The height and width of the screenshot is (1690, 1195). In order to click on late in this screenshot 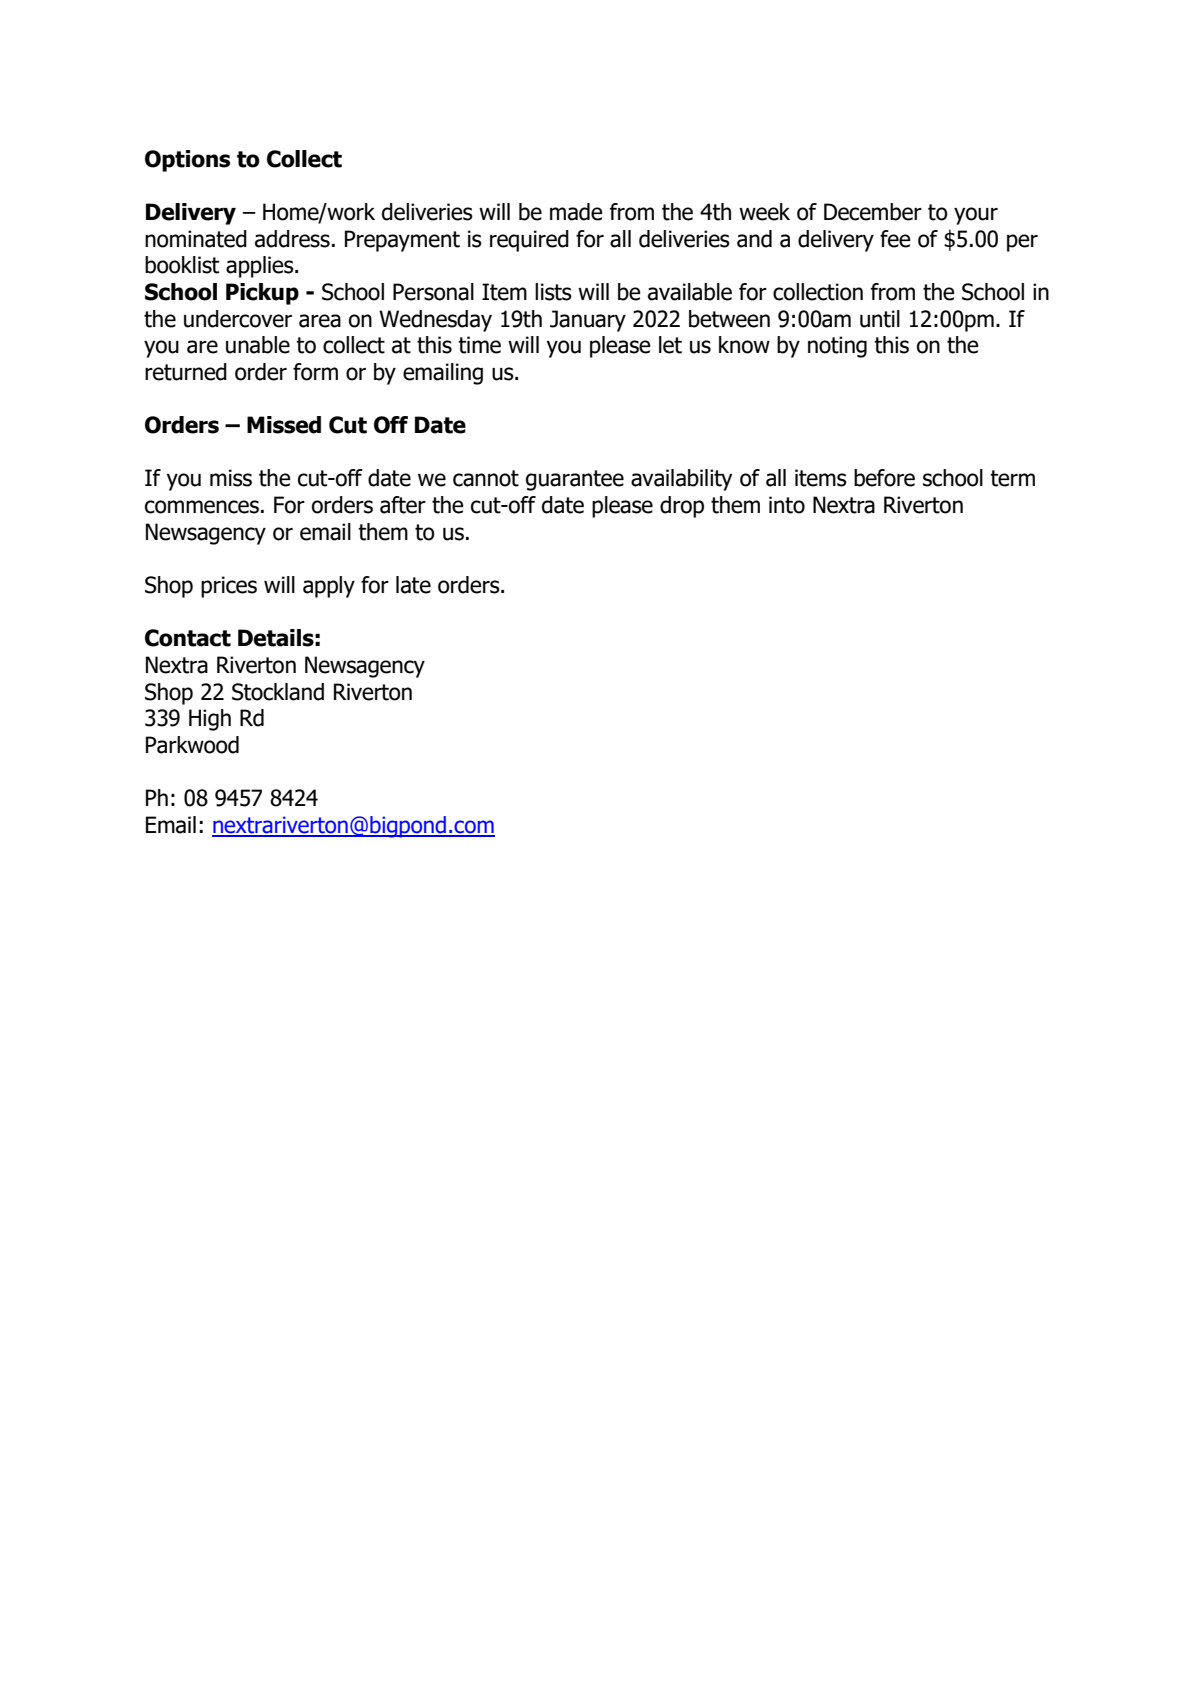, I will do `click(413, 585)`.
